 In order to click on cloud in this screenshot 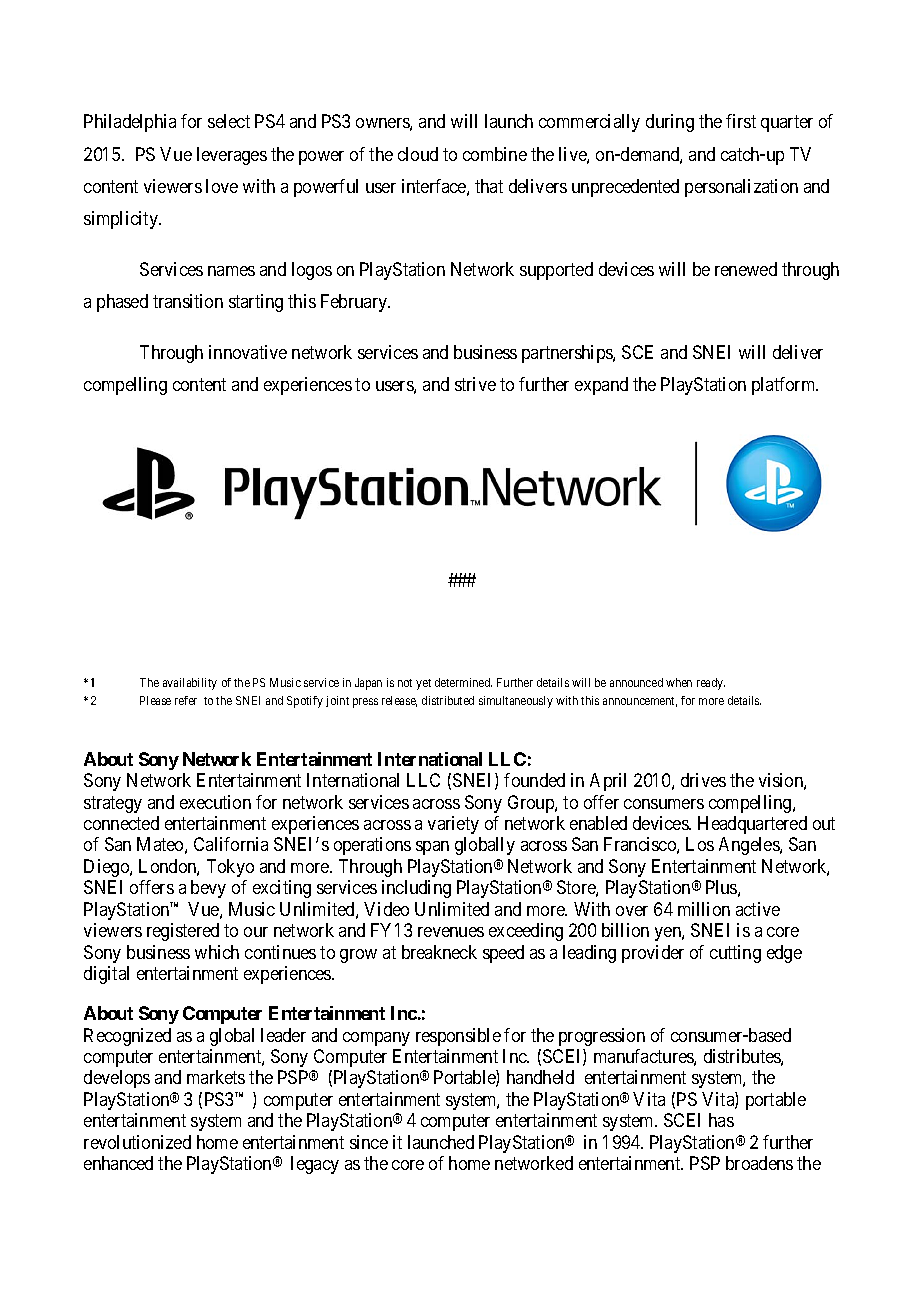, I will do `click(418, 154)`.
